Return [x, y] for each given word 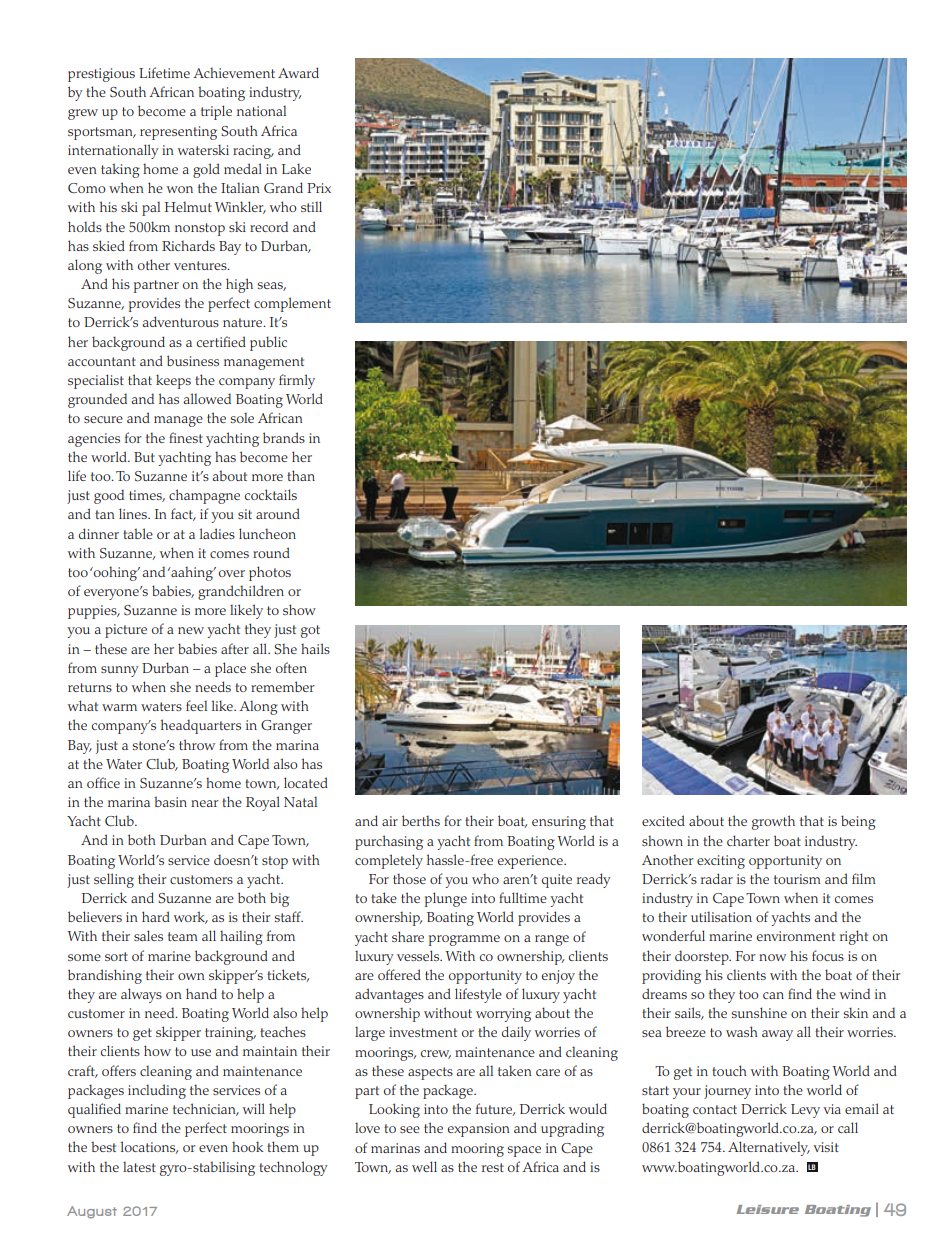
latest [139, 1166]
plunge [446, 899]
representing [178, 133]
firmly [297, 381]
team [183, 936]
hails [315, 648]
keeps [173, 381]
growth [773, 822]
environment [796, 936]
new [191, 630]
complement [292, 304]
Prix [319, 188]
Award [298, 72]
